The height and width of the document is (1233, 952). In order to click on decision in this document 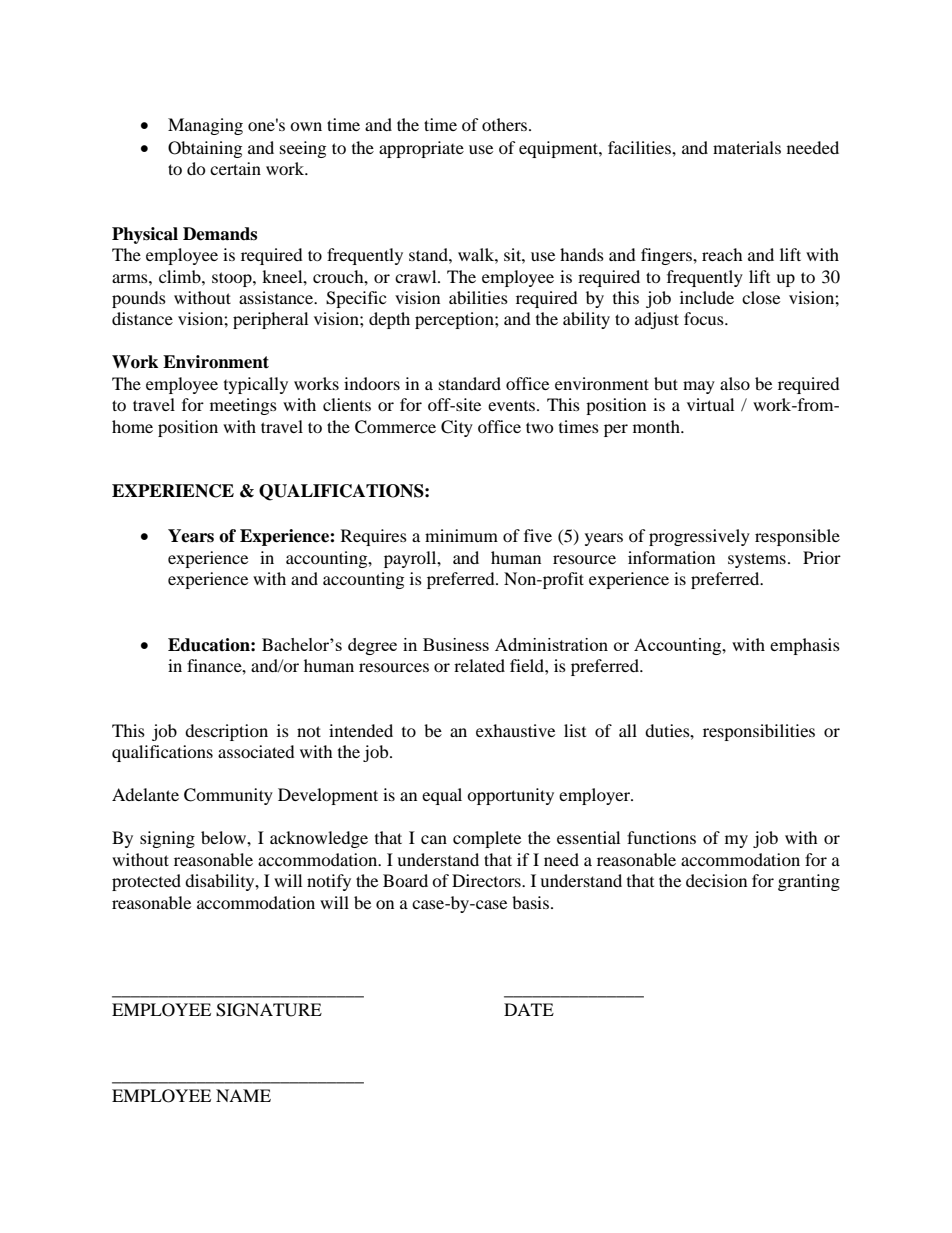, I will do `click(716, 880)`.
